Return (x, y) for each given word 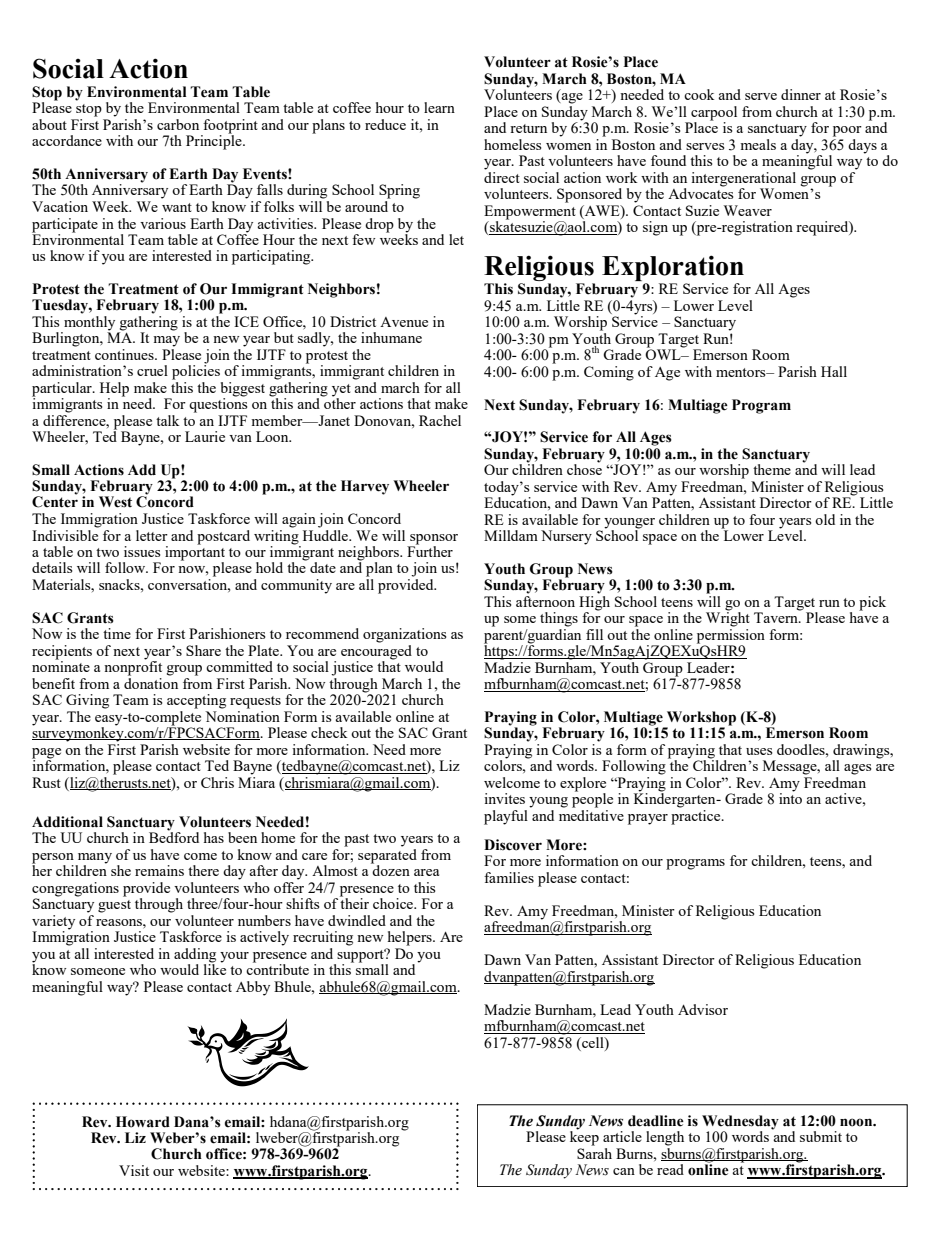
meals (758, 144)
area (426, 872)
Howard (143, 1122)
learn (439, 107)
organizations (404, 635)
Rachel (440, 420)
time (117, 633)
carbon (178, 124)
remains (159, 870)
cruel (152, 370)
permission (731, 636)
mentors (742, 372)
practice (697, 816)
